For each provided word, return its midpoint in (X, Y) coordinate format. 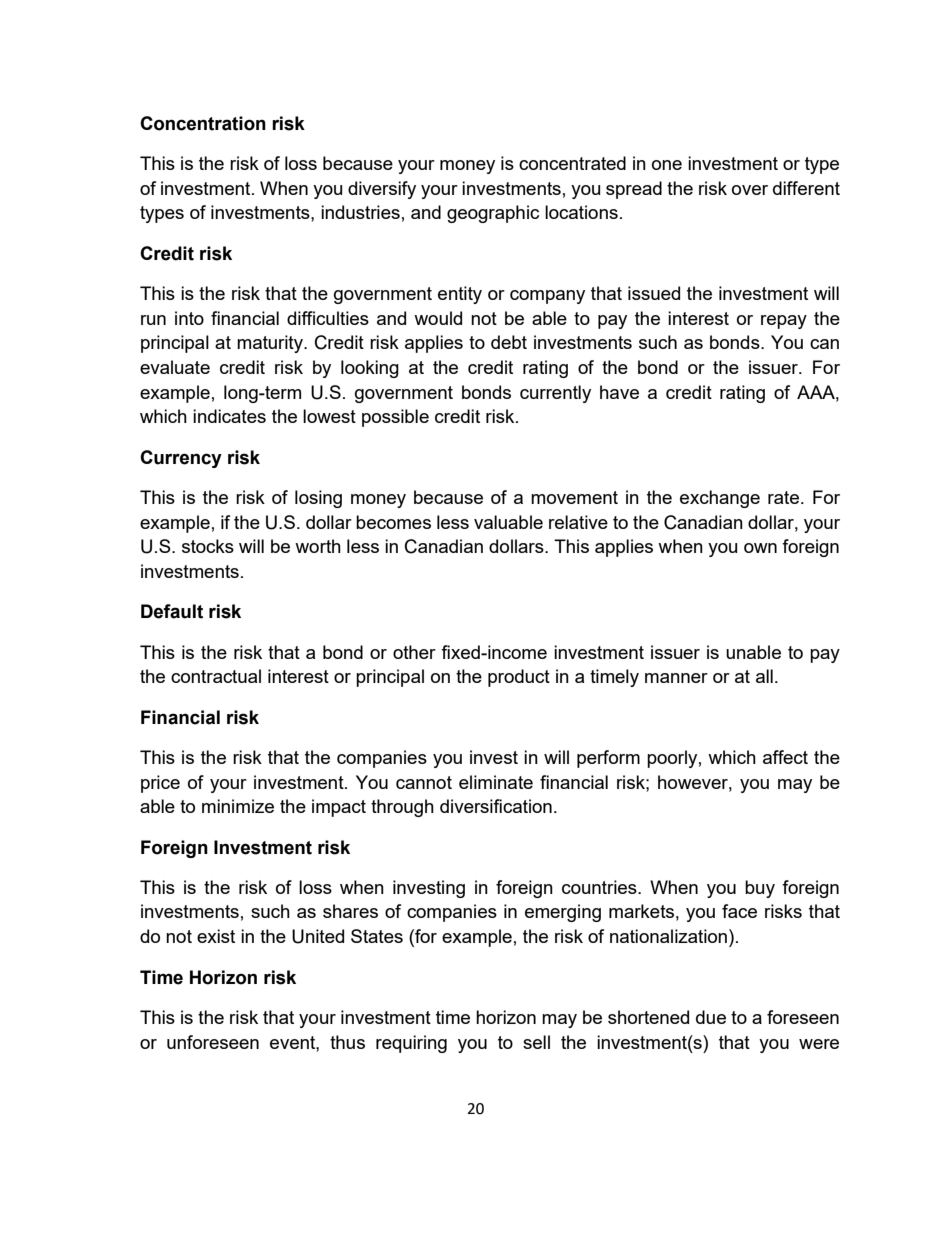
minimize (238, 806)
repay (784, 322)
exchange (720, 499)
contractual (216, 676)
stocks (208, 546)
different (806, 188)
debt (509, 342)
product (519, 678)
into (189, 318)
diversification (496, 806)
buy (760, 889)
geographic (493, 214)
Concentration (203, 123)
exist (216, 936)
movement (574, 497)
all (764, 676)
